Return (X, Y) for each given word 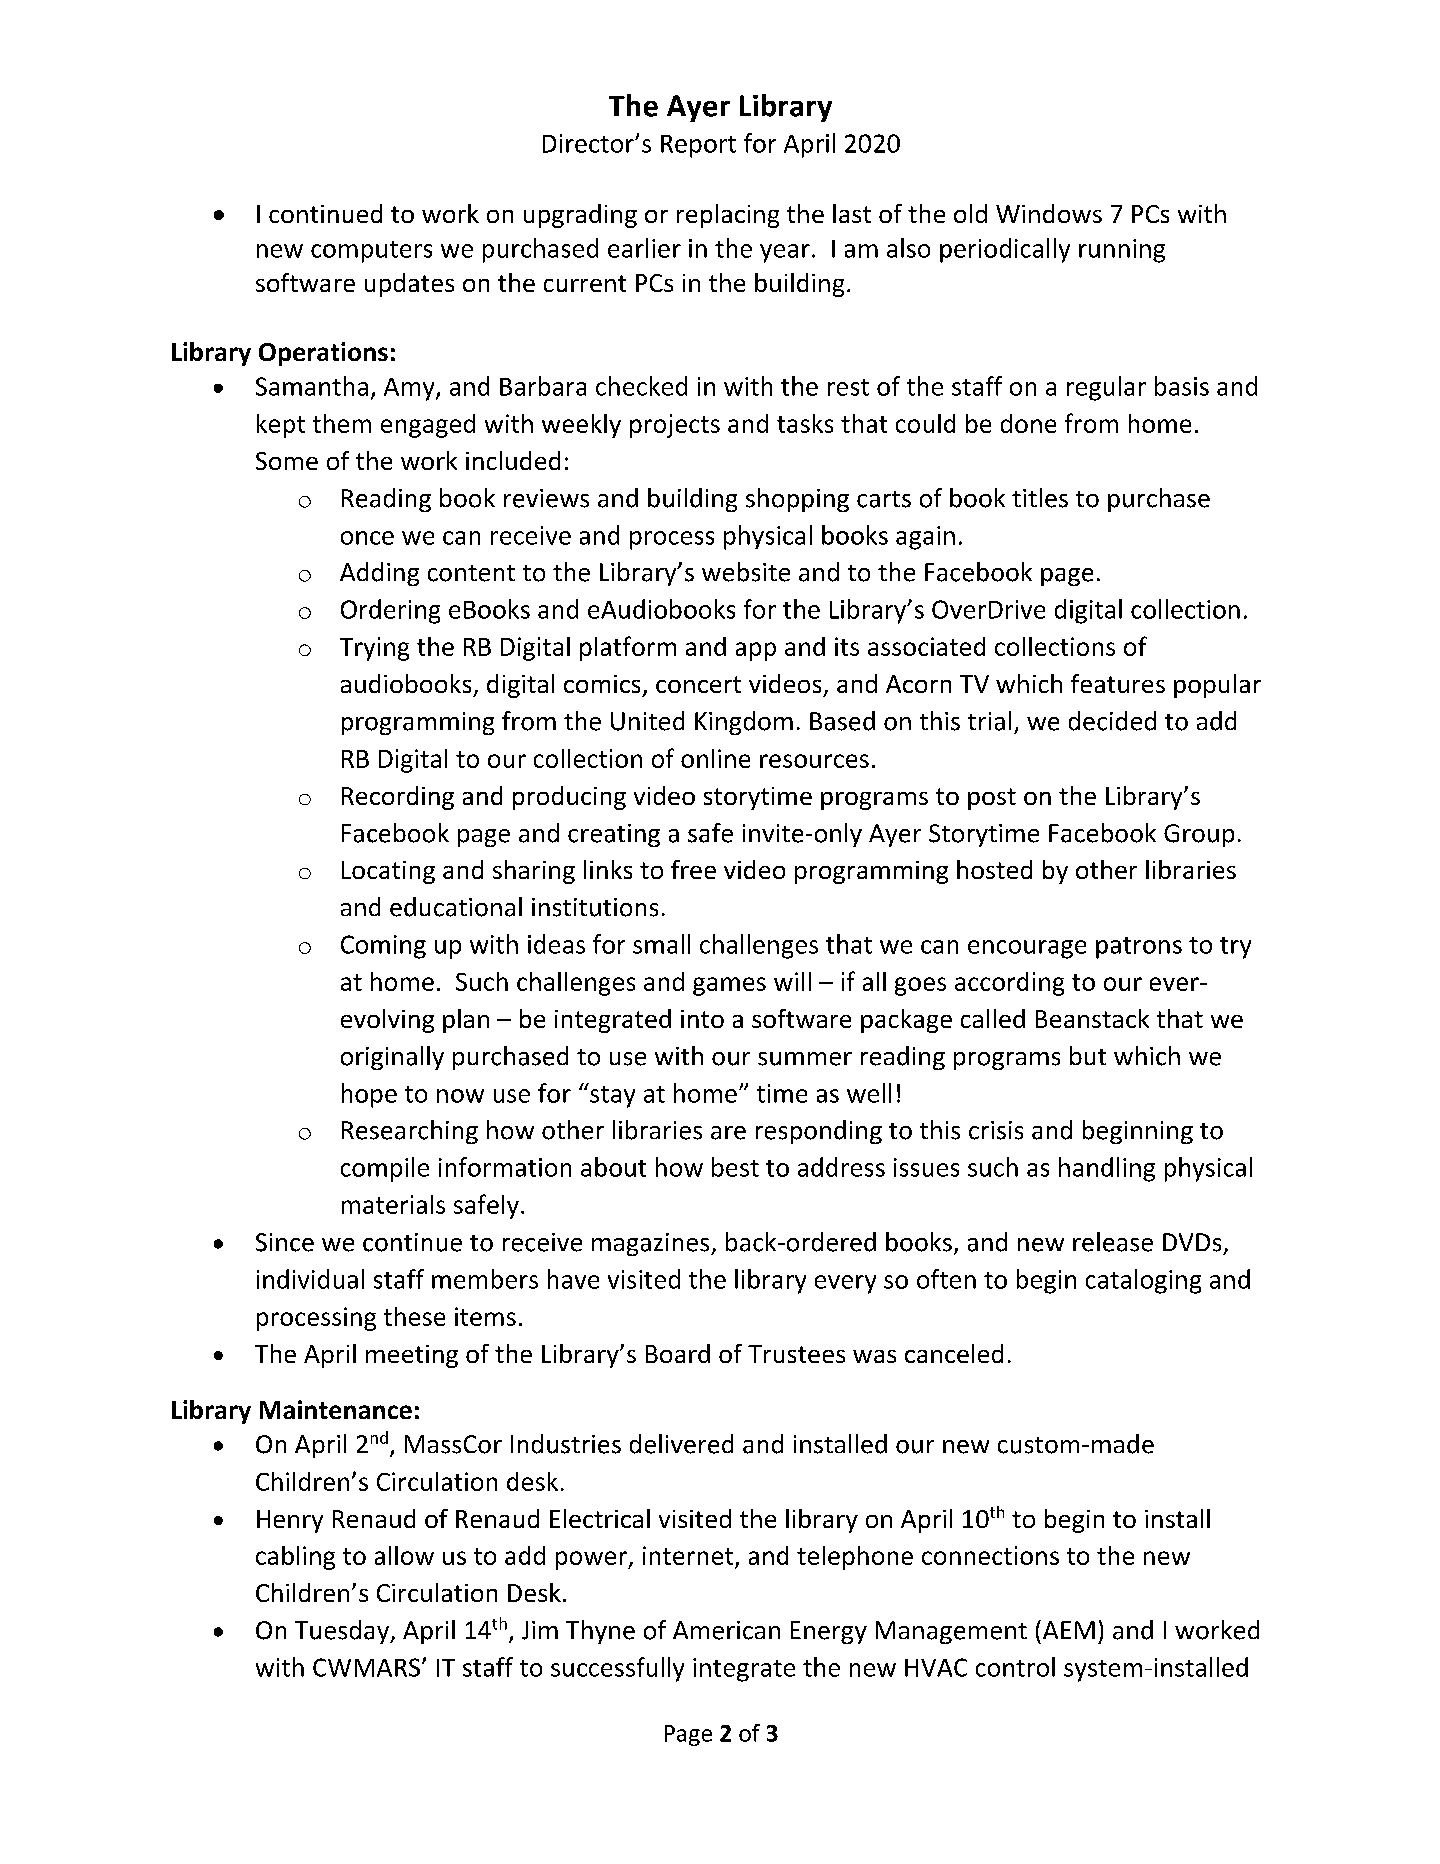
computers (371, 252)
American (726, 1630)
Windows (1049, 213)
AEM (1069, 1630)
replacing (728, 216)
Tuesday (343, 1632)
